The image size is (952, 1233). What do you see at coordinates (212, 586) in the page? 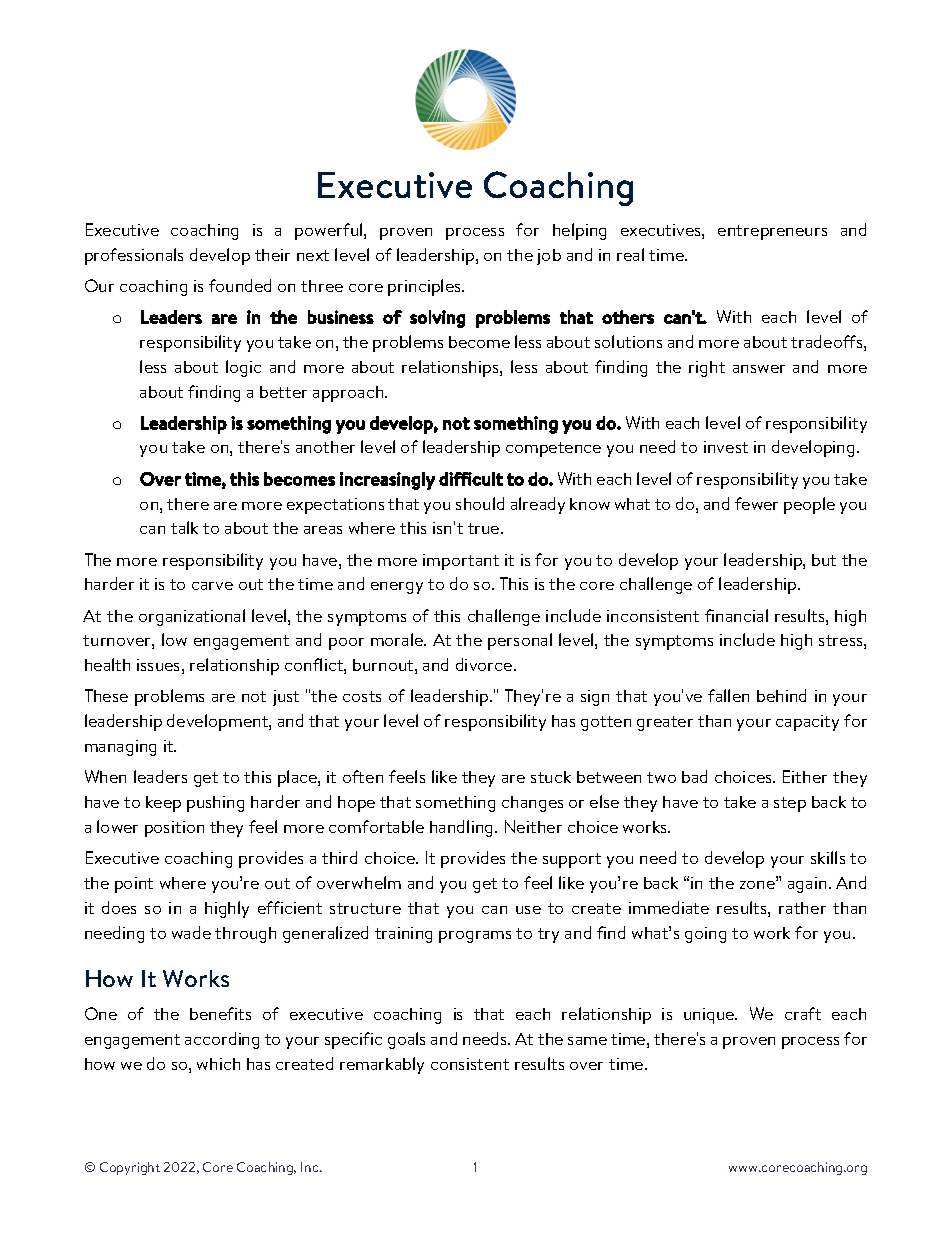
I see `carve` at bounding box center [212, 586].
